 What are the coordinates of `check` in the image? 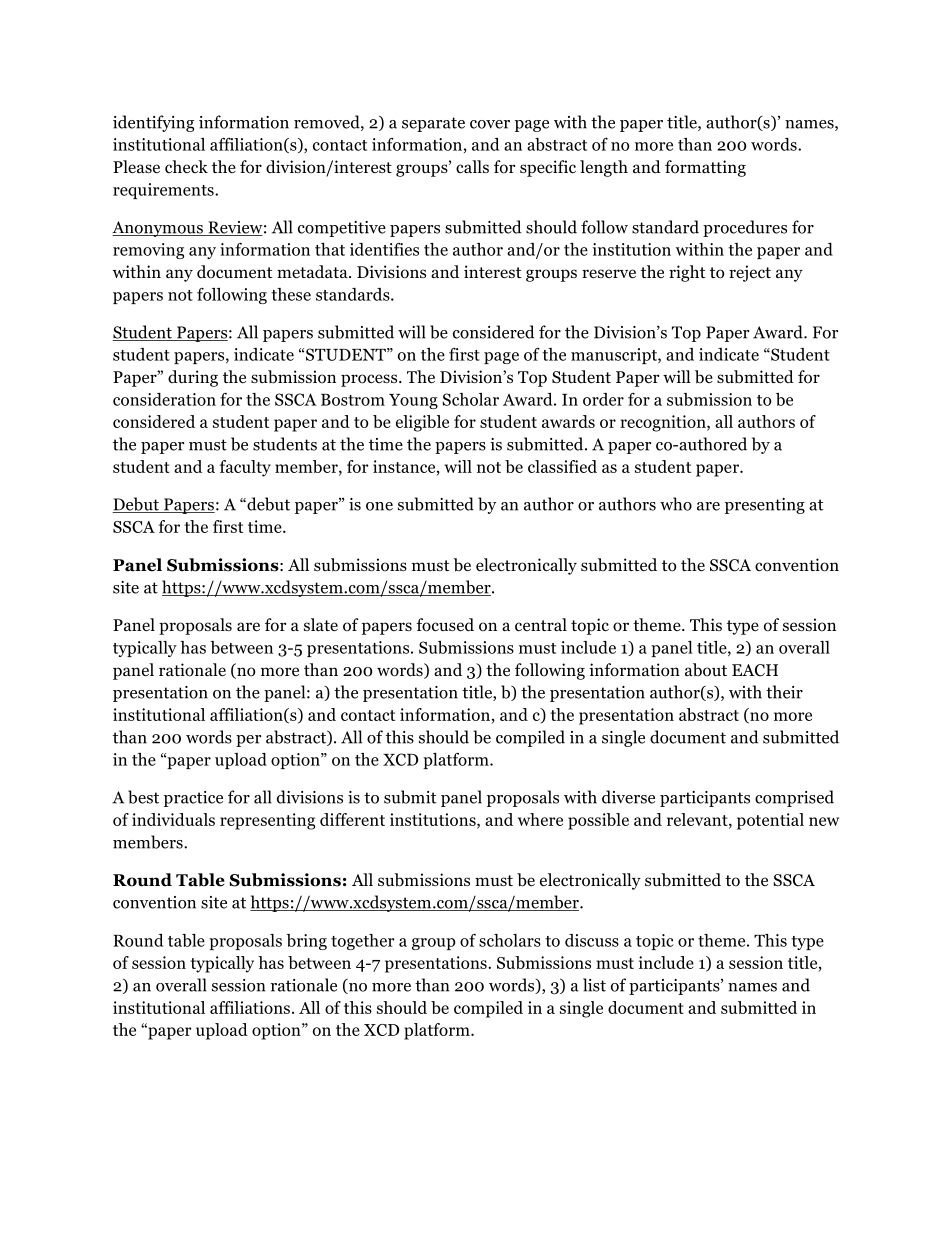 It's located at (186, 166).
